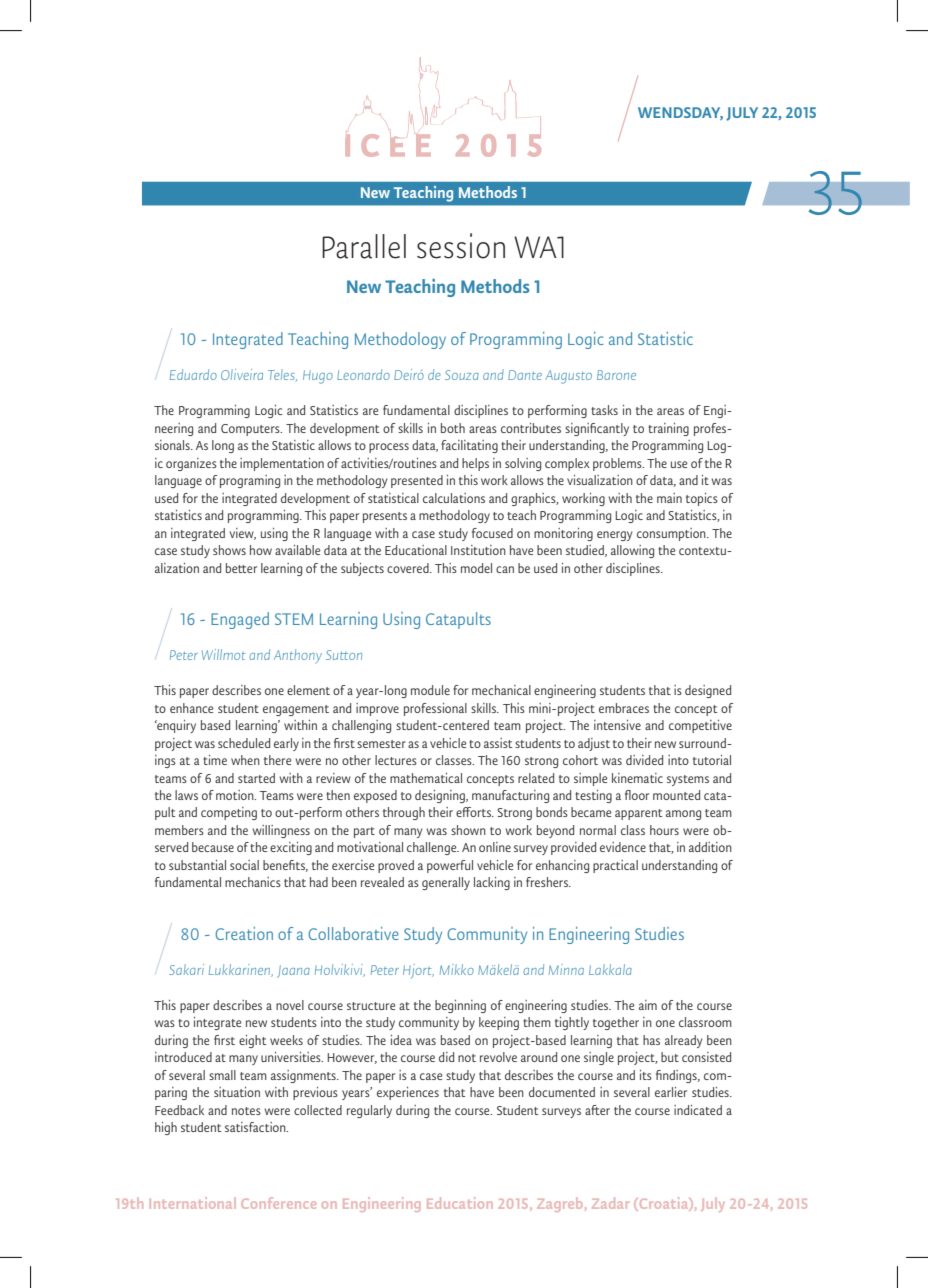 This document has height=1288, width=928. What do you see at coordinates (632, 551) in the document?
I see `allowing` at bounding box center [632, 551].
